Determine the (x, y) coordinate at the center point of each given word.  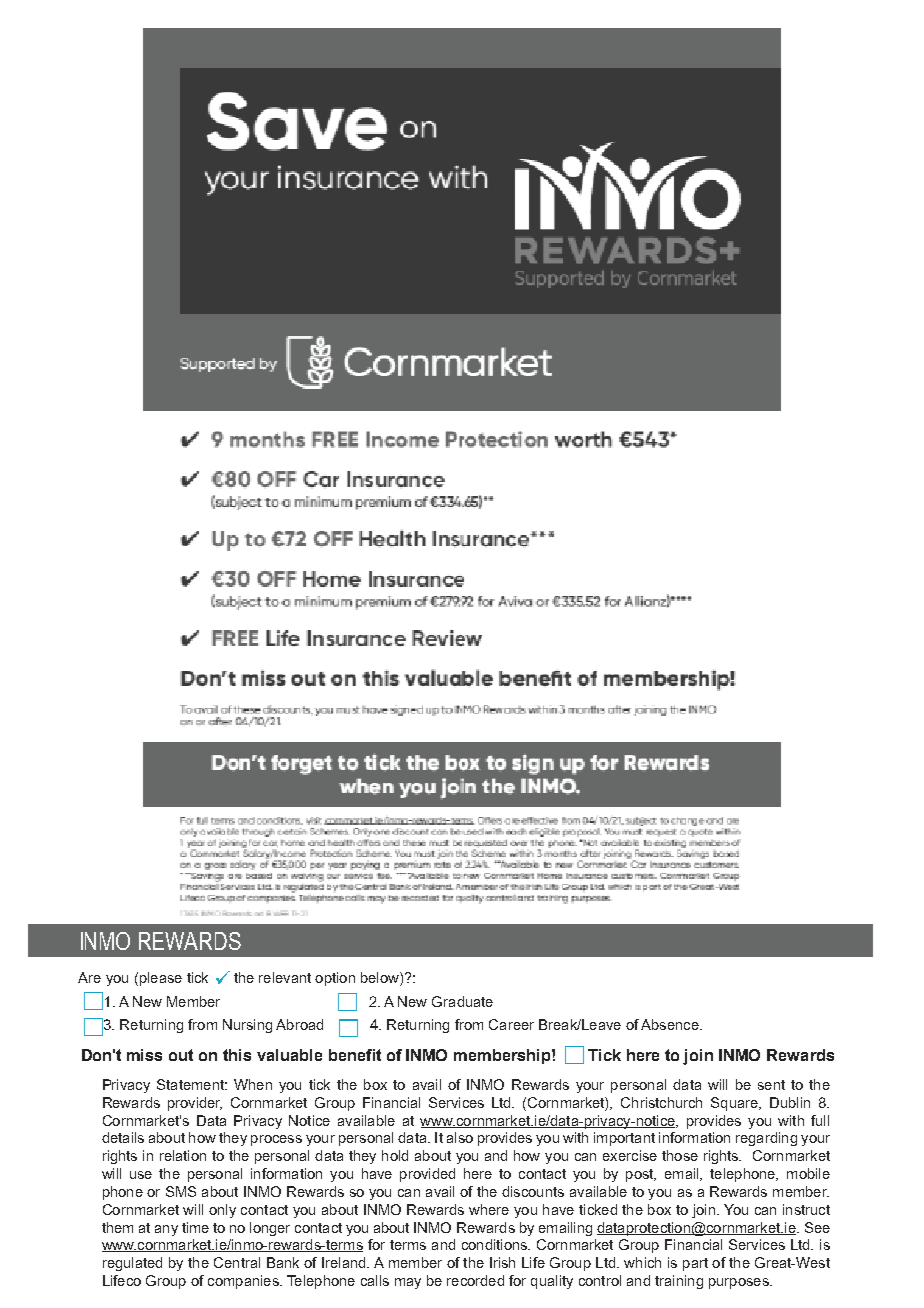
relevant (285, 977)
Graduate (462, 1001)
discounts (533, 1191)
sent (771, 1085)
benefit (355, 1055)
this (237, 1055)
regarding (766, 1139)
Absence (671, 1024)
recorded (475, 1280)
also (460, 1137)
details (123, 1137)
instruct (806, 1209)
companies (244, 1282)
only (222, 1211)
